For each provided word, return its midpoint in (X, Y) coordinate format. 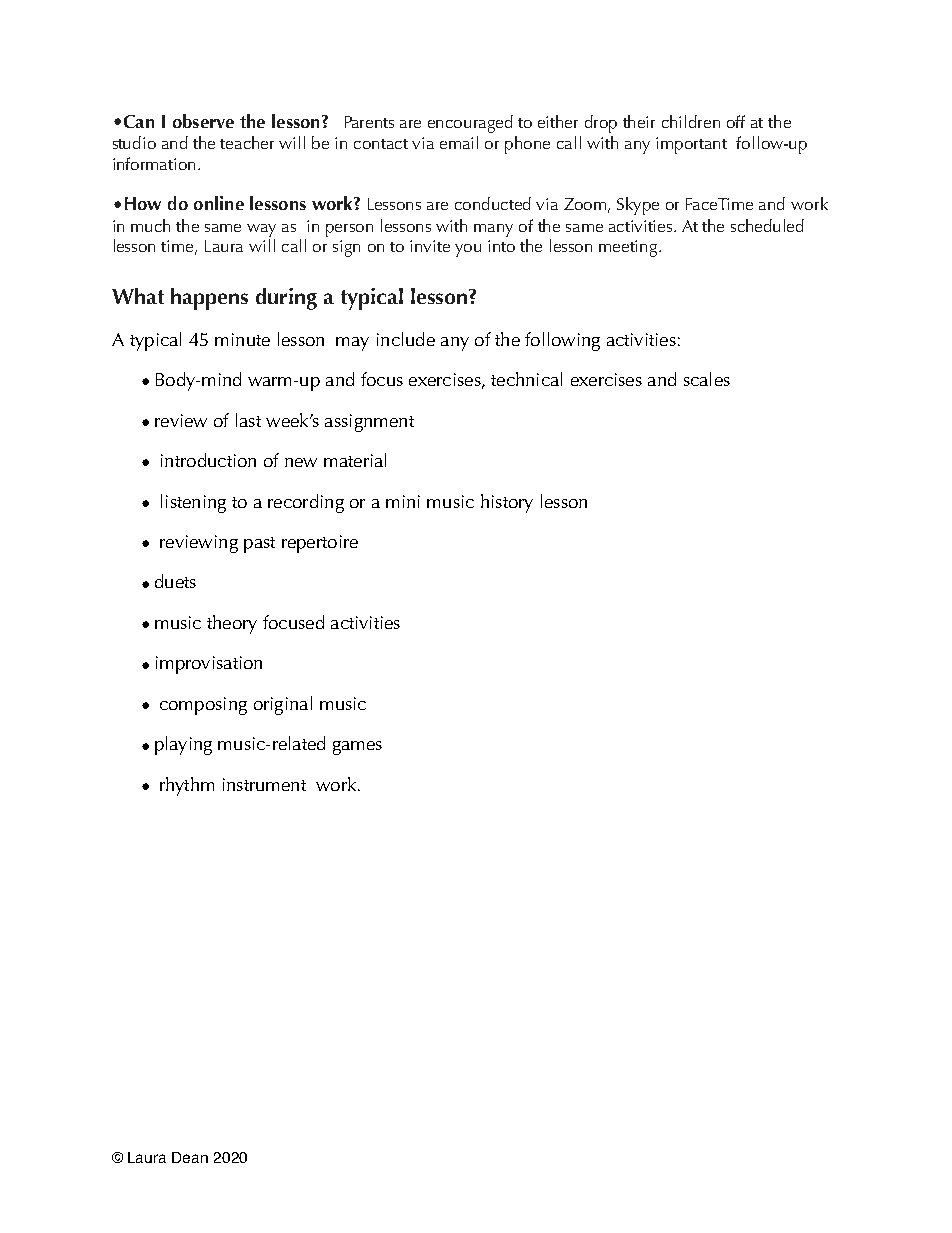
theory (232, 624)
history (507, 503)
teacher (247, 142)
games (357, 748)
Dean (190, 1157)
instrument (264, 784)
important (691, 145)
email (459, 142)
